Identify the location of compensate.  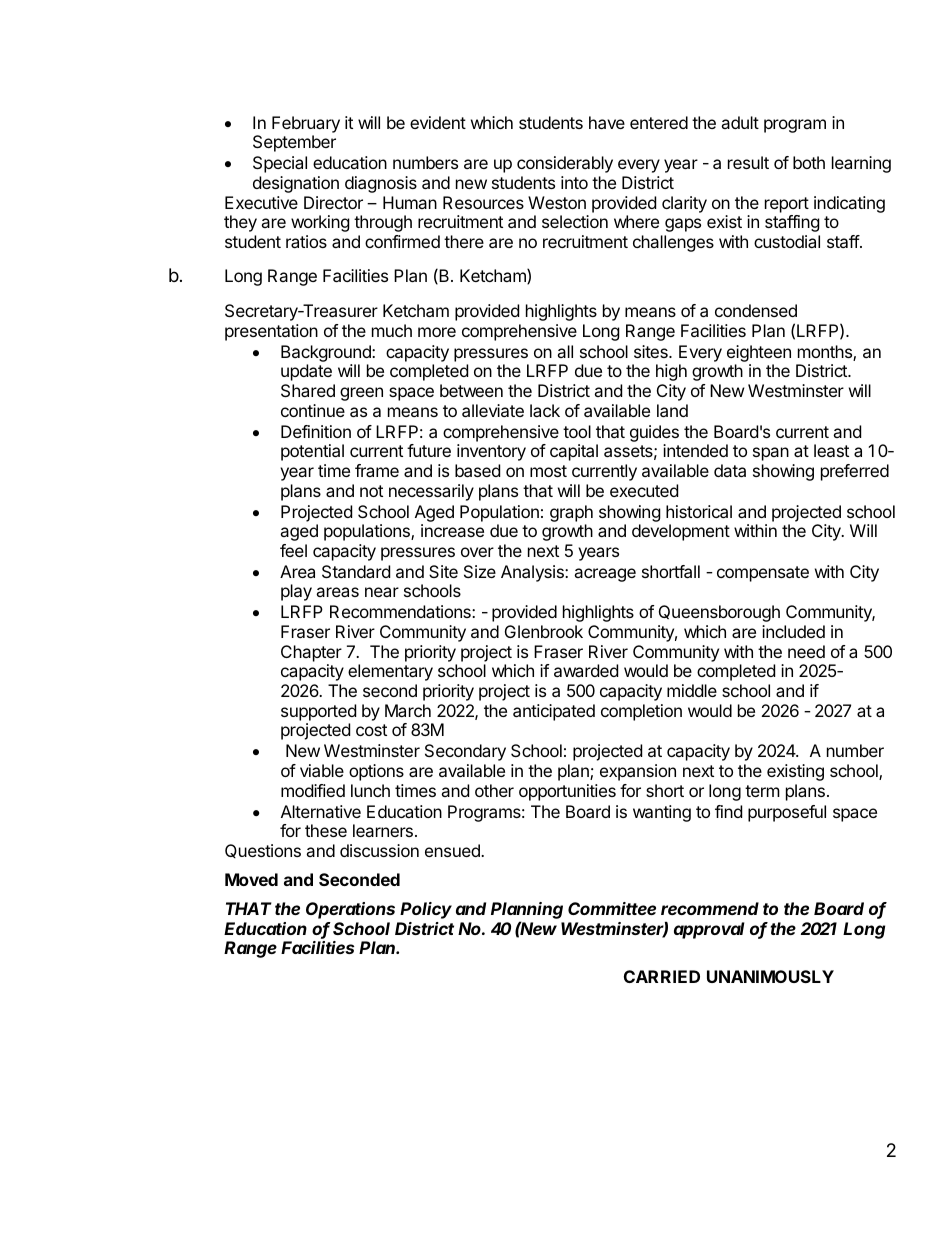
(763, 574).
